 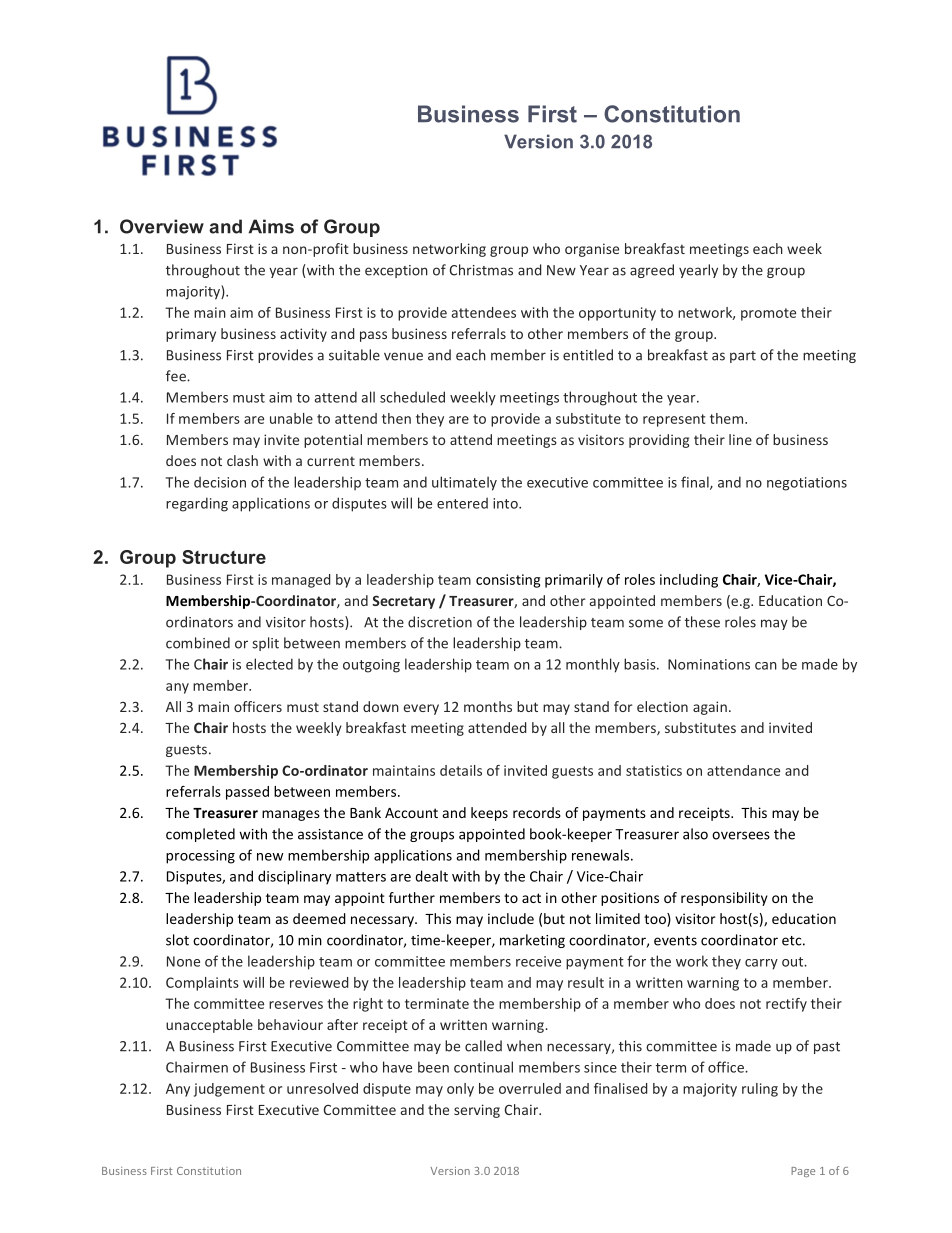 I want to click on again, so click(x=710, y=708).
